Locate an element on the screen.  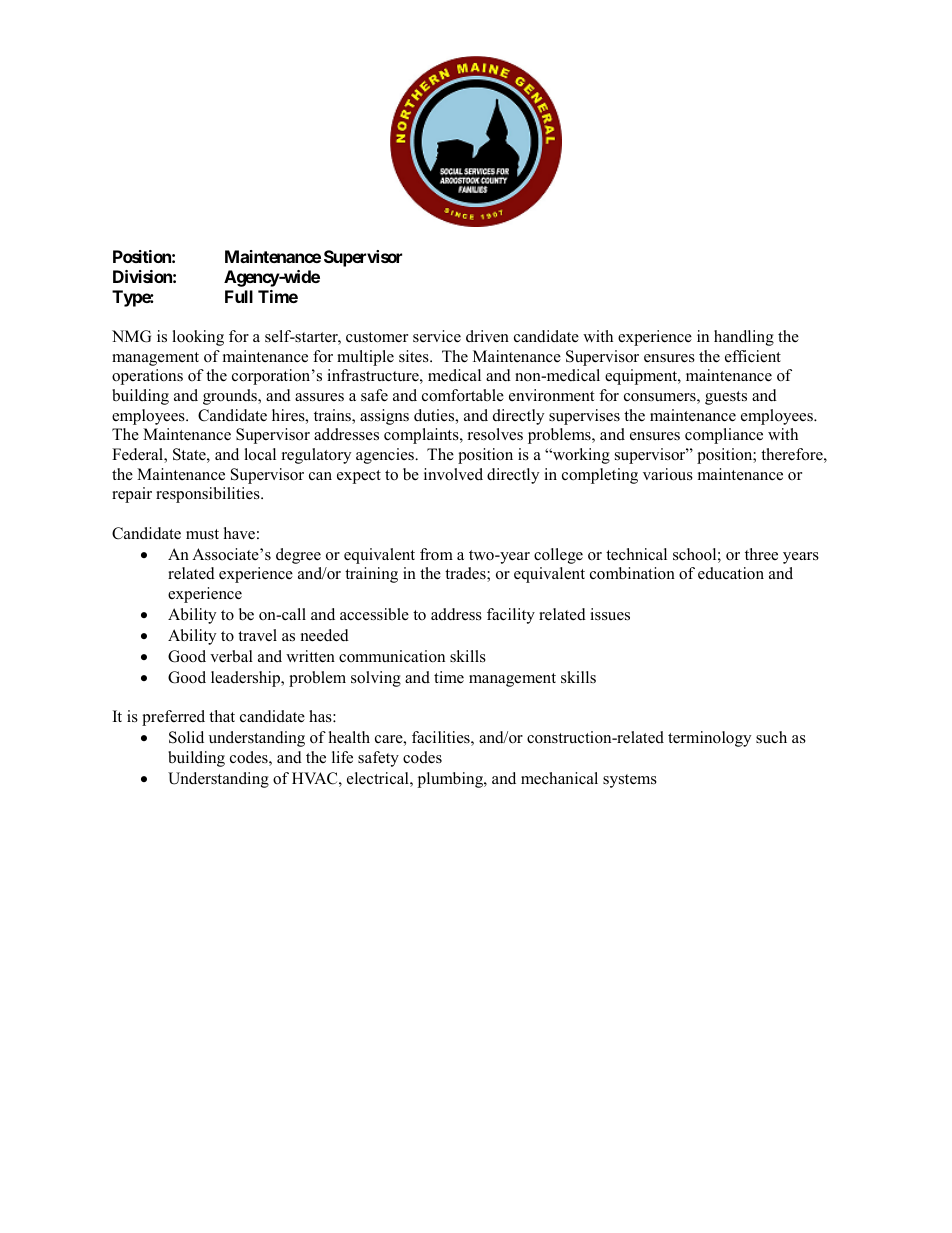
facility is located at coordinates (511, 616).
